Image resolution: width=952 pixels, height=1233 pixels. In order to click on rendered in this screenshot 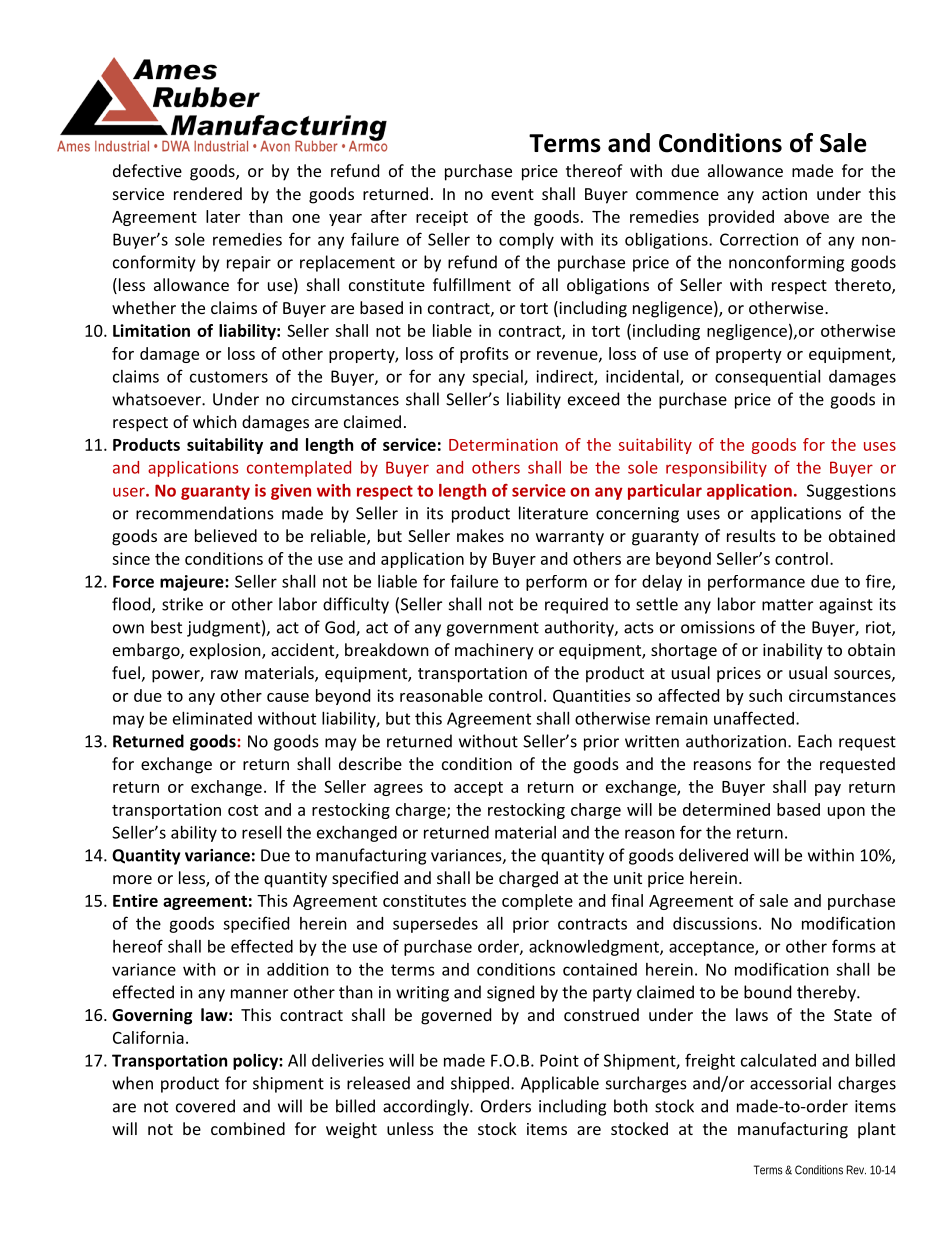, I will do `click(208, 193)`.
